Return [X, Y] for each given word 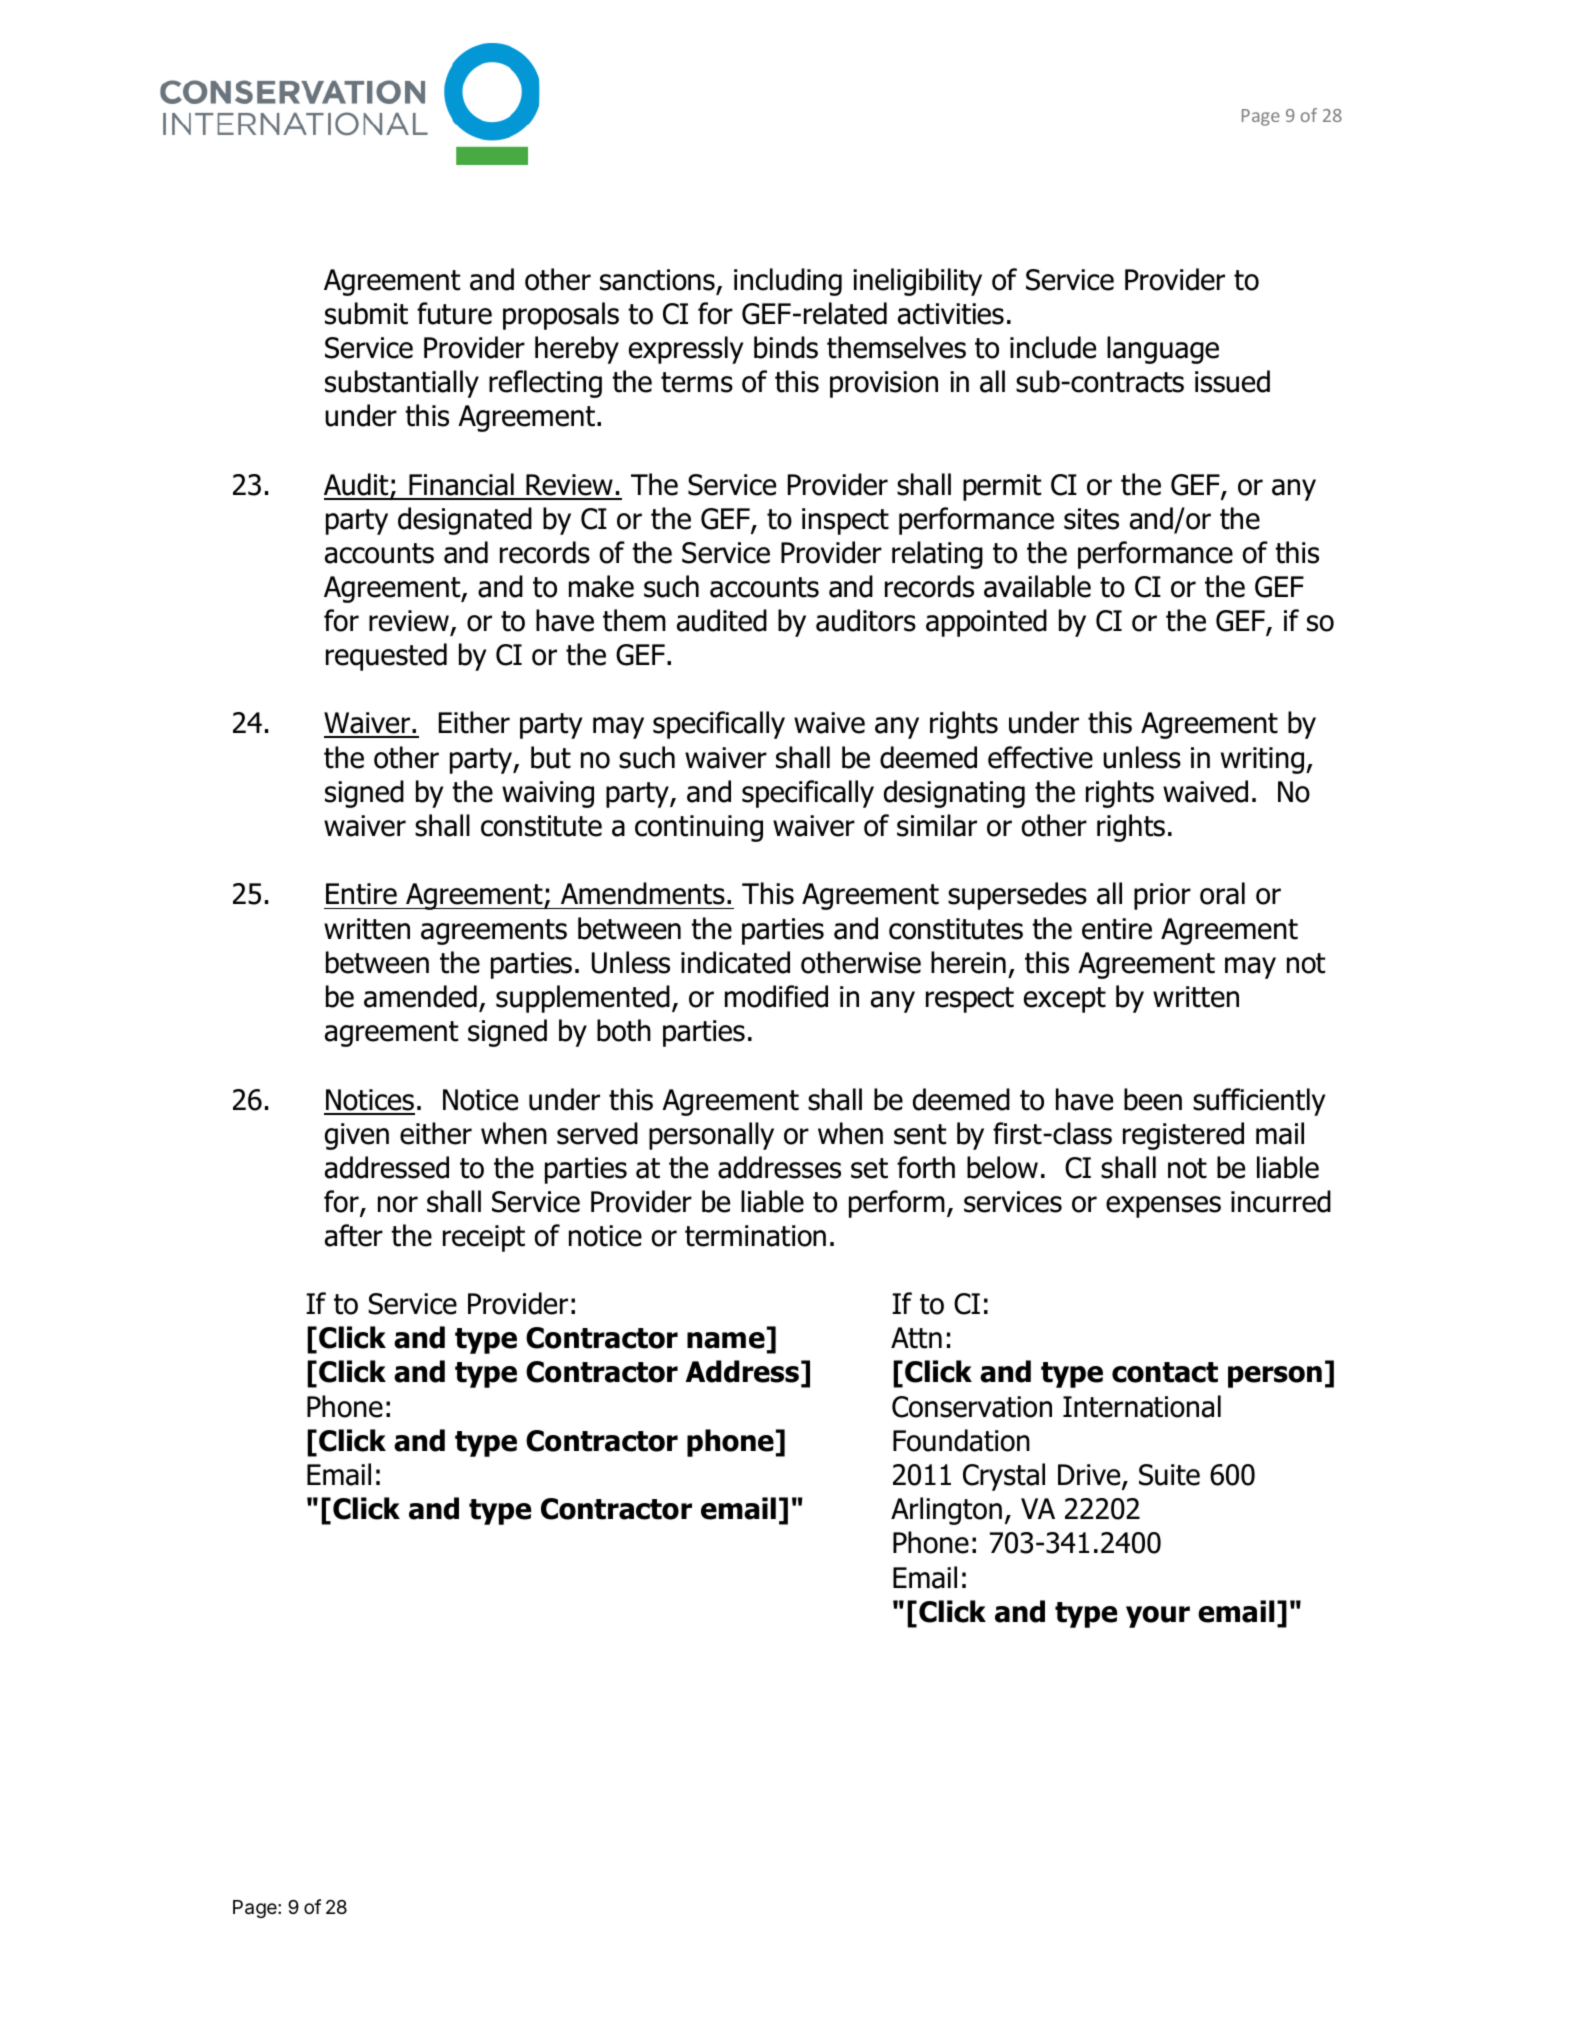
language [1163, 350]
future [454, 313]
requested [386, 657]
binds [786, 347]
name [726, 1340]
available [1037, 586]
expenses [1163, 1207]
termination [755, 1236]
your [1158, 1617]
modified [776, 996]
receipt [484, 1238]
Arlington [946, 1511]
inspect [845, 521]
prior [1162, 896]
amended [420, 996]
